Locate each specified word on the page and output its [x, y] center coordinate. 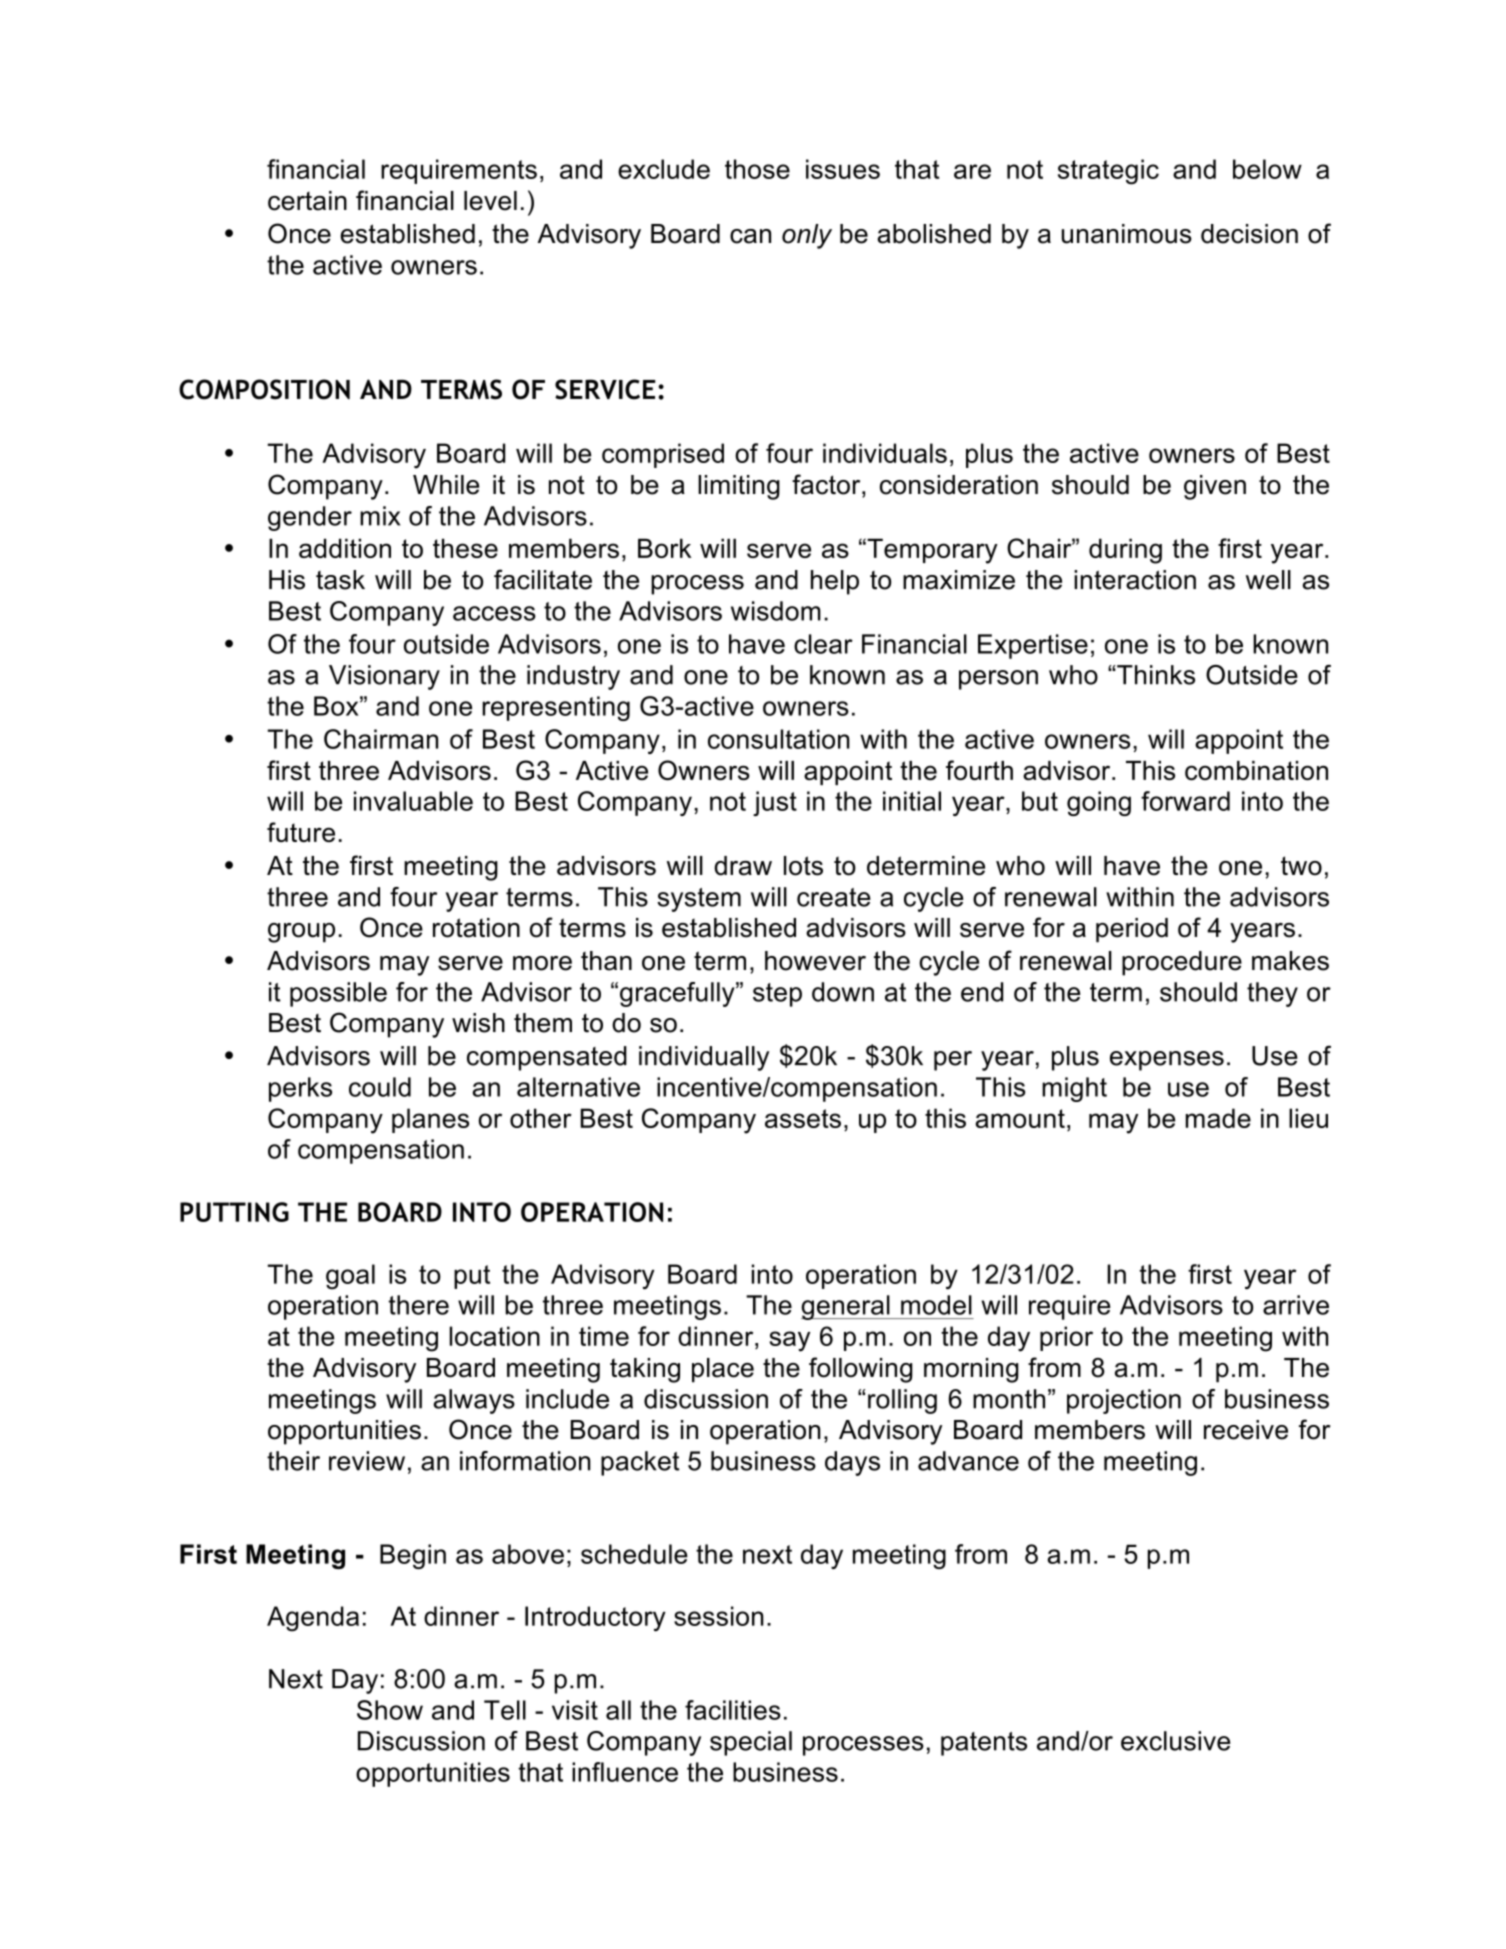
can [750, 236]
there [418, 1305]
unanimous [1127, 234]
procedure [1182, 963]
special [751, 1743]
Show [390, 1710]
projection [1124, 1401]
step [777, 995]
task [340, 580]
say [789, 1341]
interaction [1135, 580]
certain [307, 201]
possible [338, 994]
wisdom [776, 611]
